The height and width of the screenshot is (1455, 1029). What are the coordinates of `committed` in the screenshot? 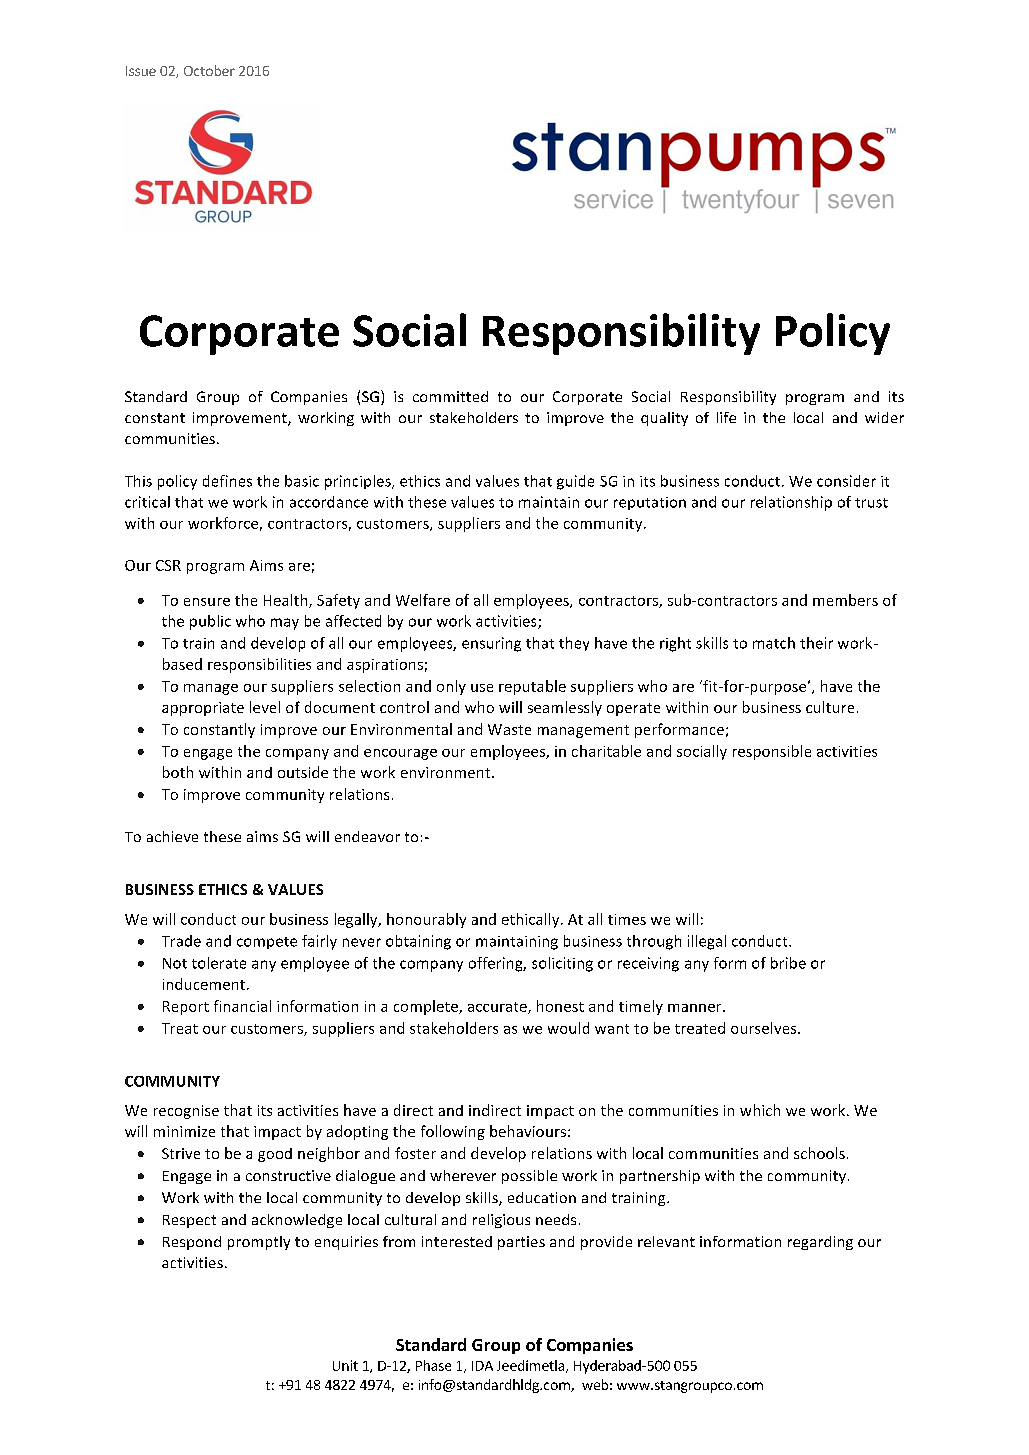 It's located at (450, 396).
